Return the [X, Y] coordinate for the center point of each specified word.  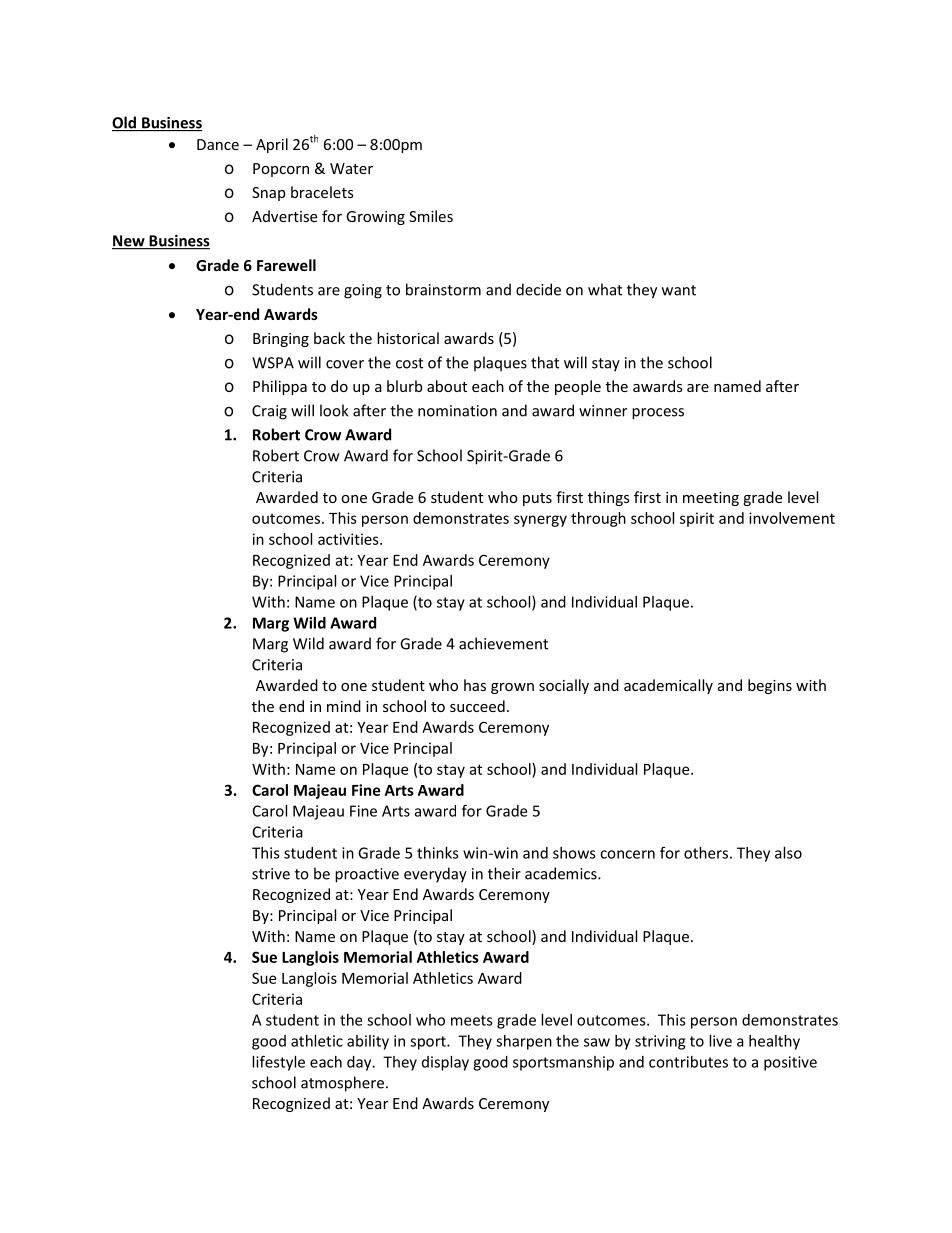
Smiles [431, 216]
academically [668, 686]
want [679, 290]
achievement [503, 643]
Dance [218, 144]
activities [349, 539]
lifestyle [278, 1063]
